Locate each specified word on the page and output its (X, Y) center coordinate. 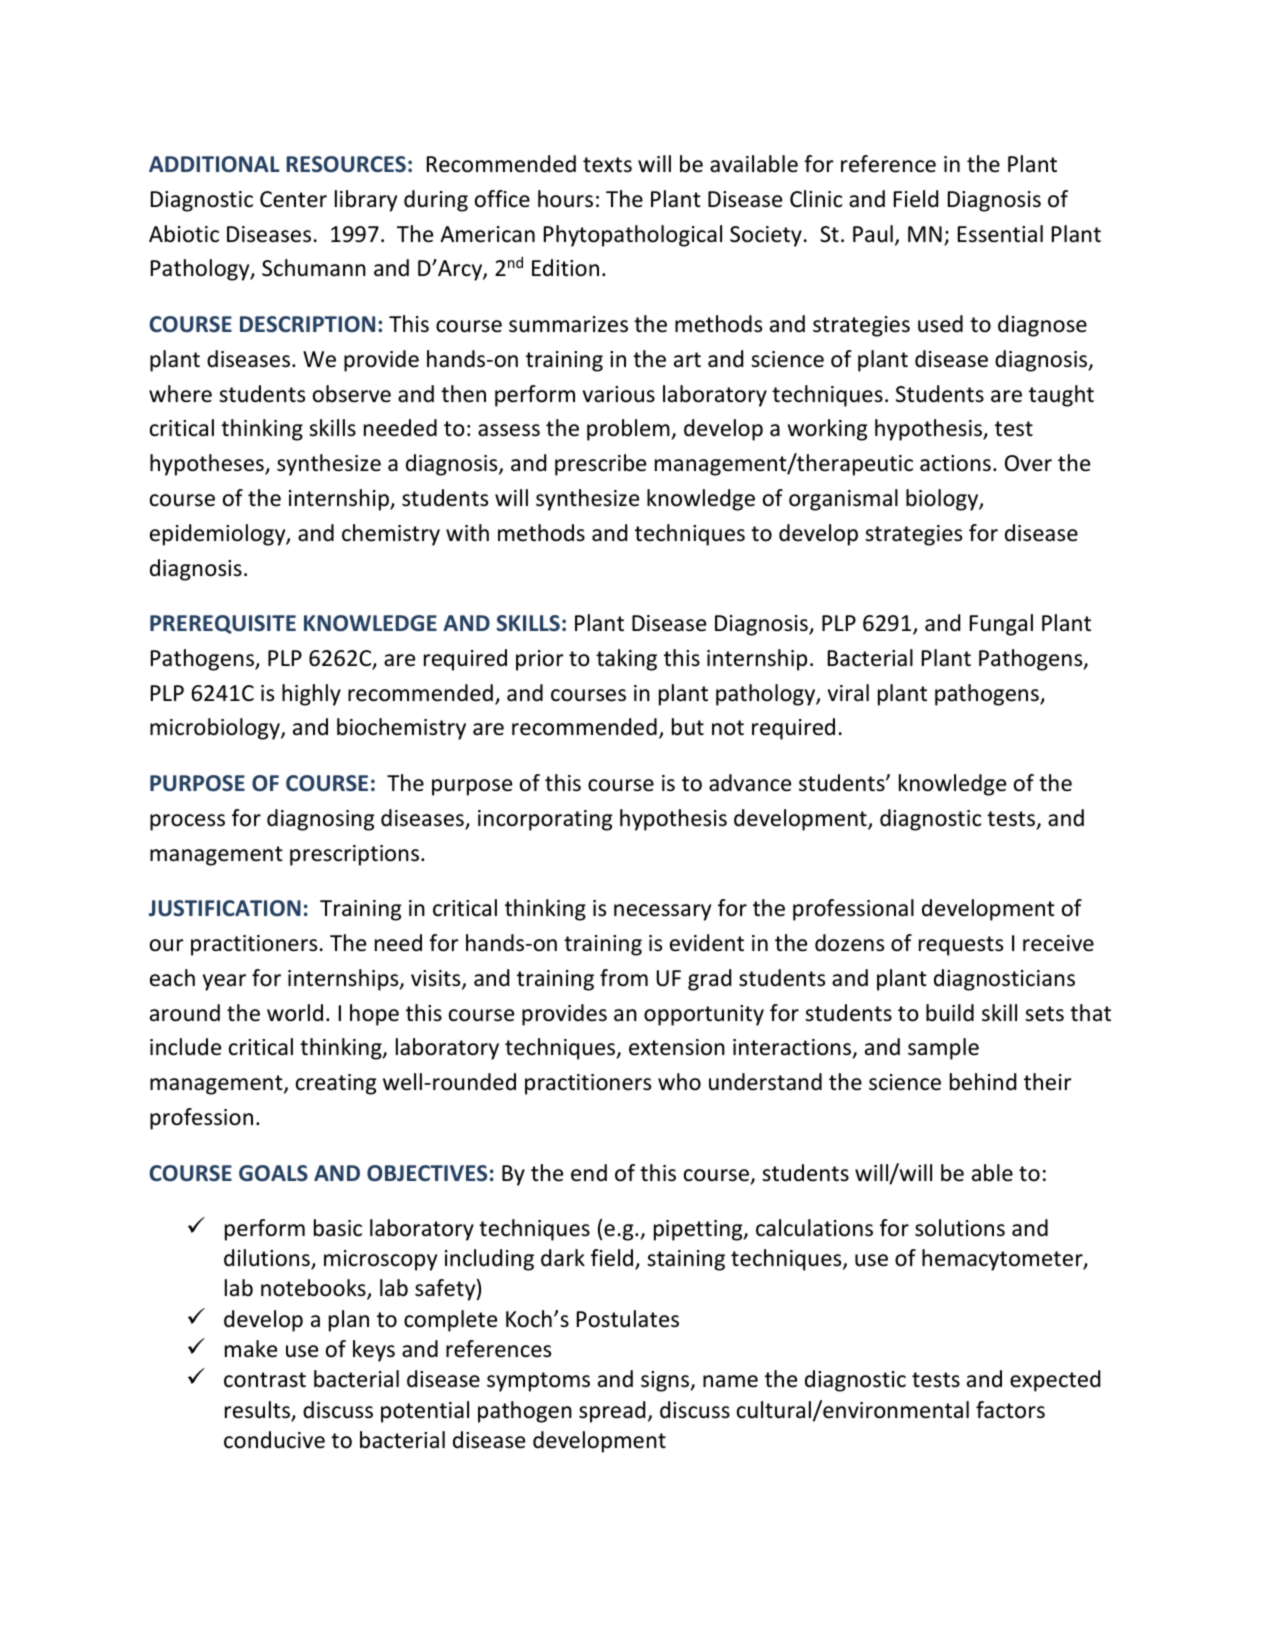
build (950, 1013)
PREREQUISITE (223, 624)
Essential (1000, 234)
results (258, 1411)
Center (293, 199)
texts (607, 165)
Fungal (1001, 625)
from (624, 978)
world (295, 1013)
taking (626, 660)
